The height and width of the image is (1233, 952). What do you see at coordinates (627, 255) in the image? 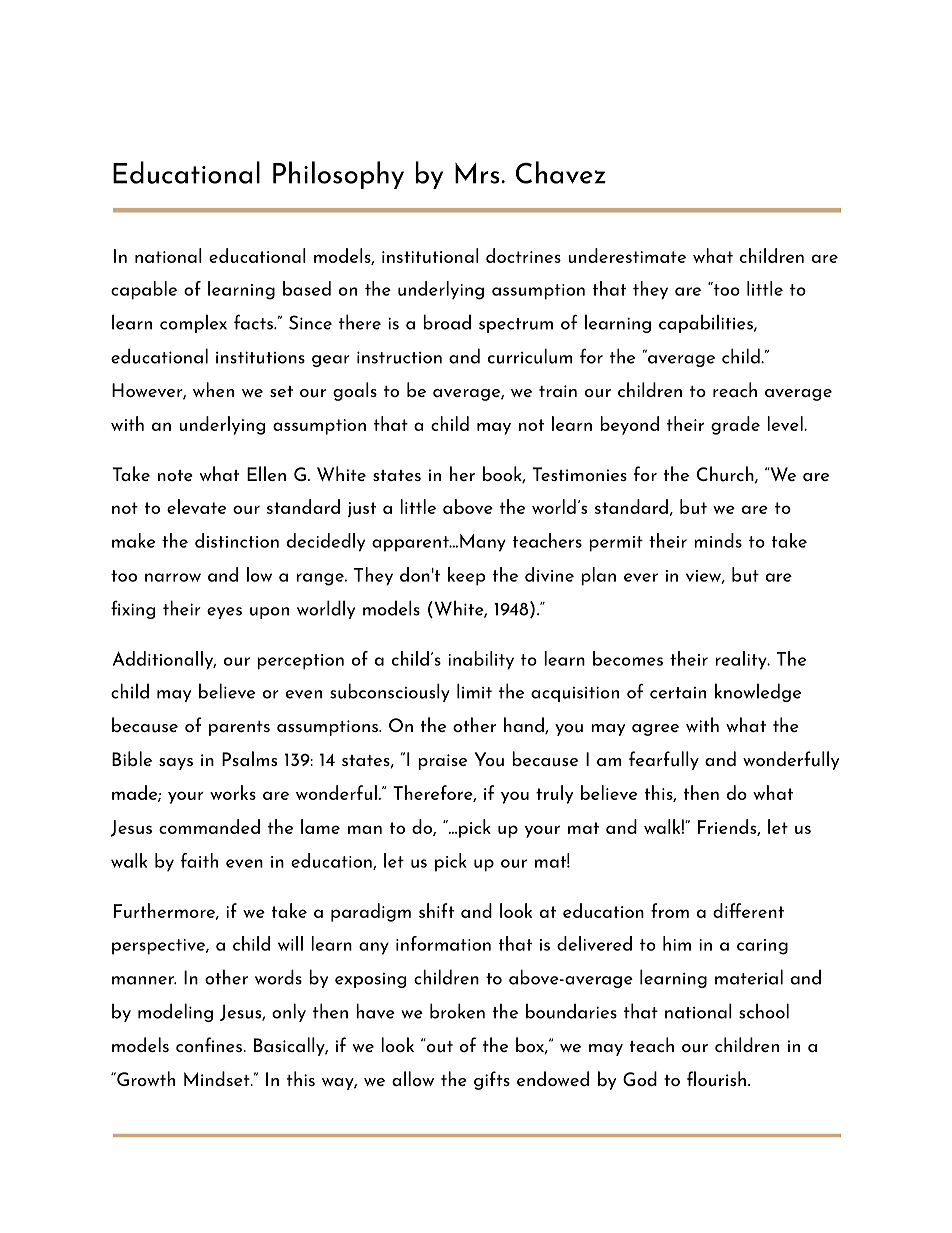
I see `underestimate` at bounding box center [627, 255].
